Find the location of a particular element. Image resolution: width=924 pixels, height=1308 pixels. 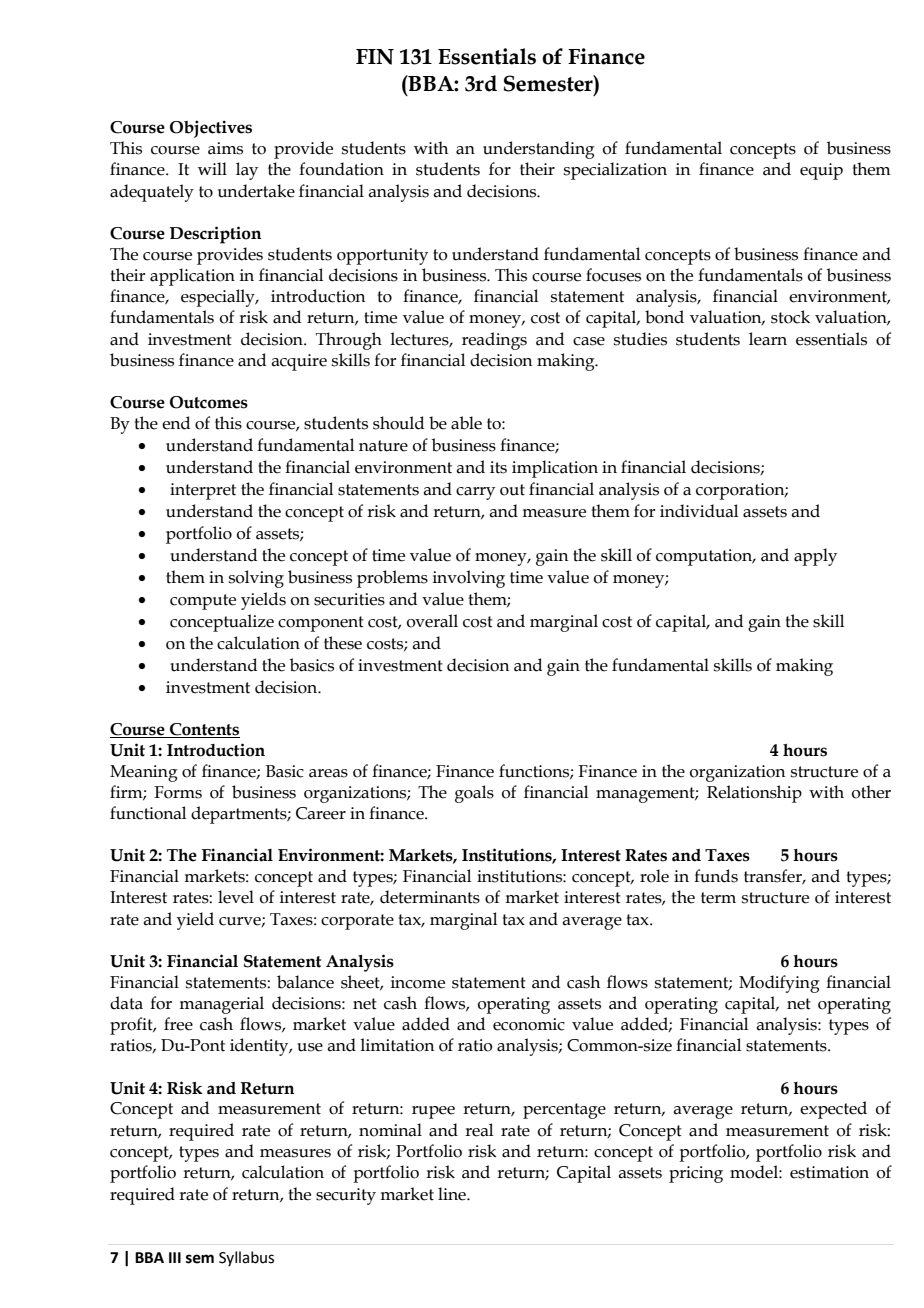

managerial is located at coordinates (221, 1005).
